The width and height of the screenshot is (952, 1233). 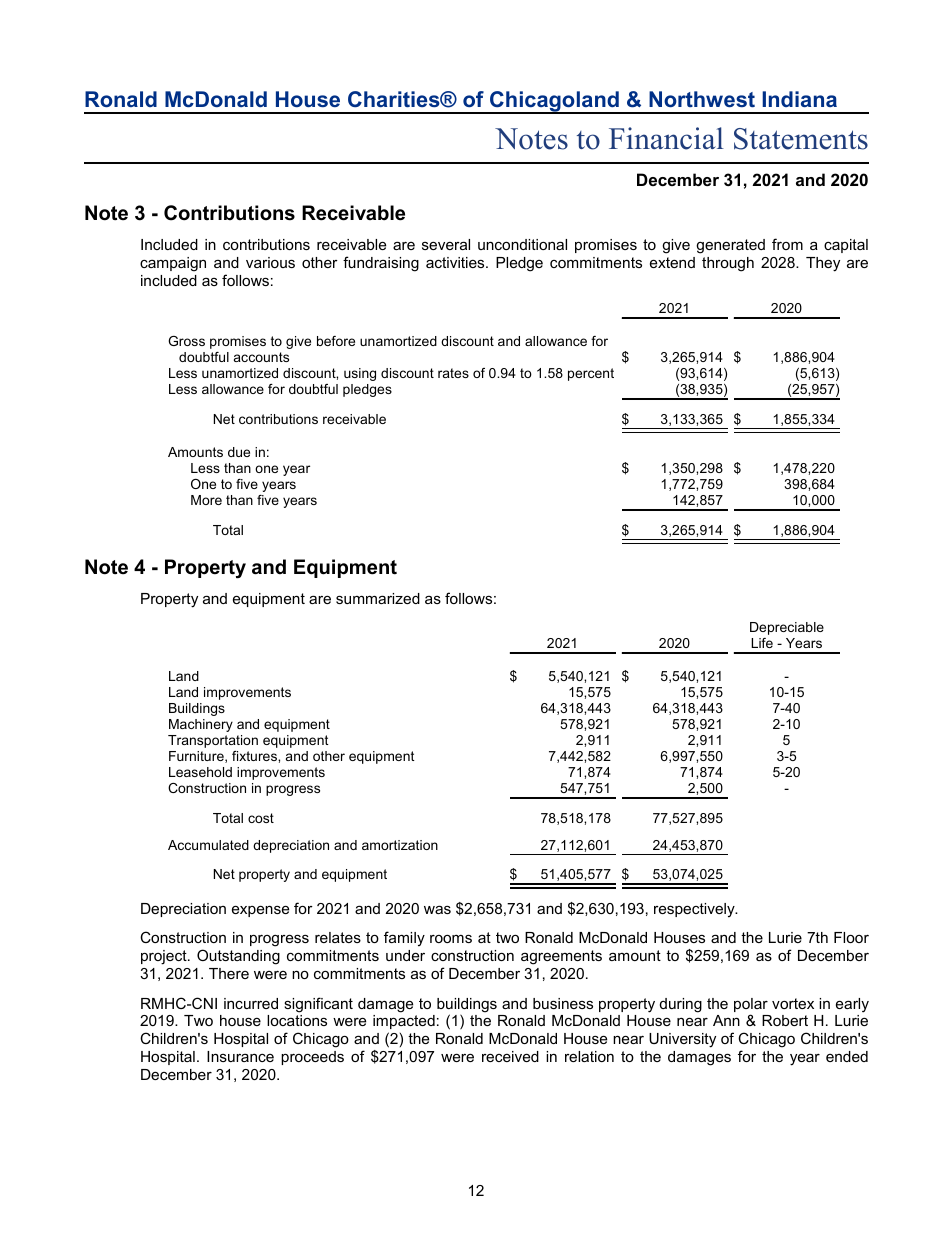 What do you see at coordinates (251, 1003) in the screenshot?
I see `incurred` at bounding box center [251, 1003].
